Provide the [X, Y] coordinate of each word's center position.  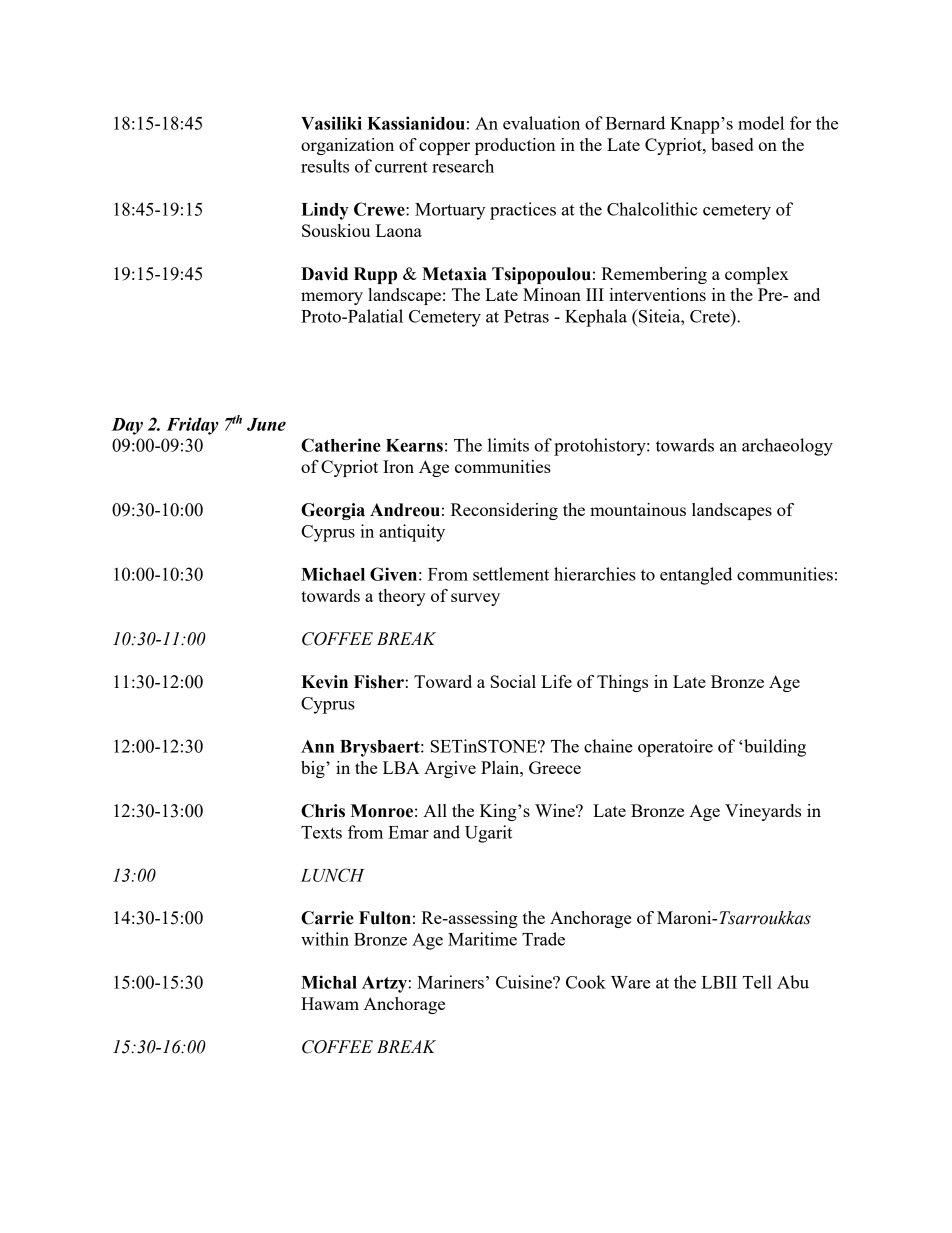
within [325, 939]
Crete [711, 316]
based [732, 144]
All [435, 810]
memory [332, 298]
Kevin [324, 682]
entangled [696, 576]
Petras [526, 316]
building [774, 748]
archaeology [787, 447]
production [515, 146]
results [325, 166]
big [314, 769]
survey [475, 599]
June [266, 424]
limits [508, 445]
